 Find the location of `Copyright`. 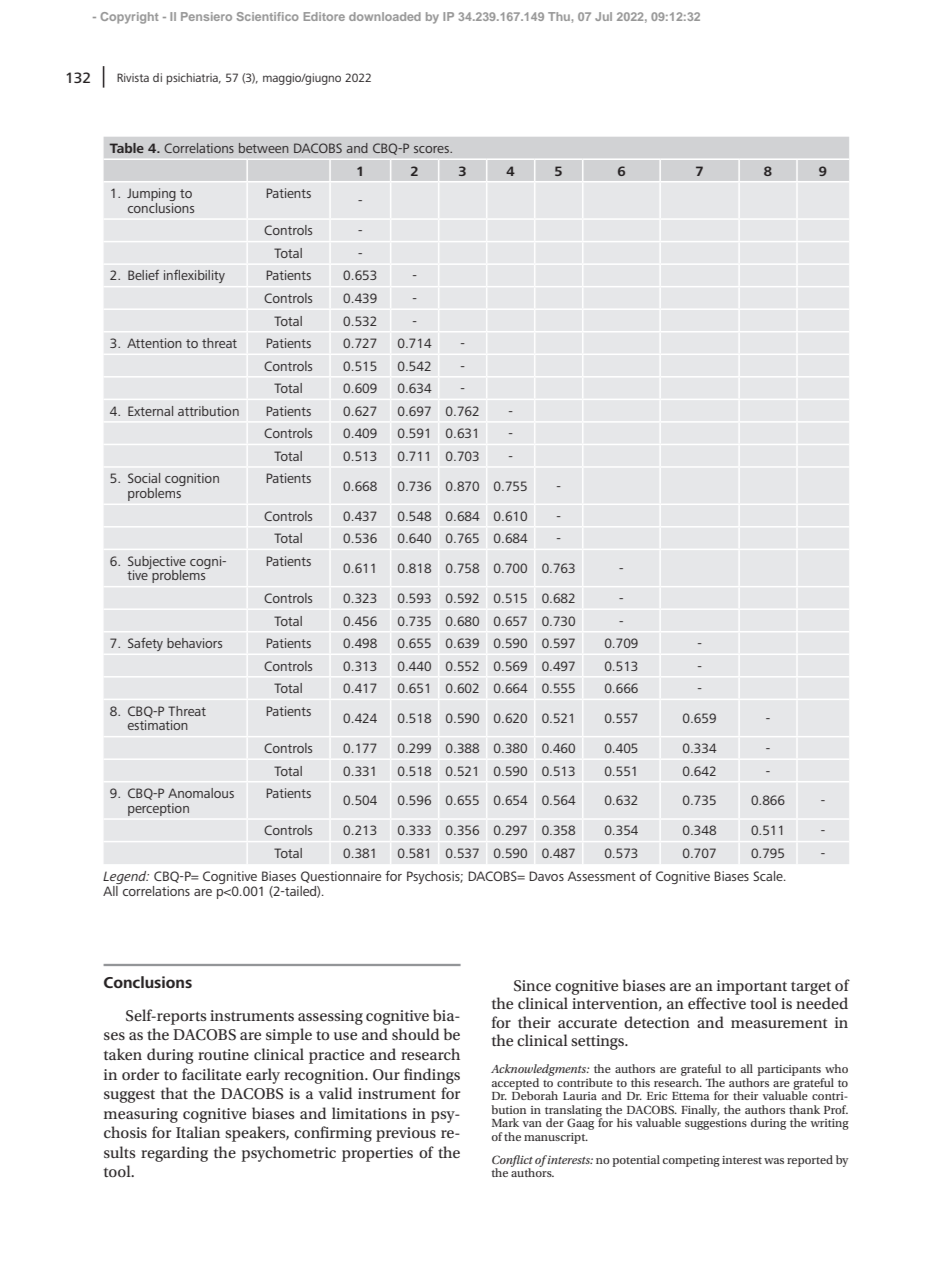

Copyright is located at coordinates (129, 18).
